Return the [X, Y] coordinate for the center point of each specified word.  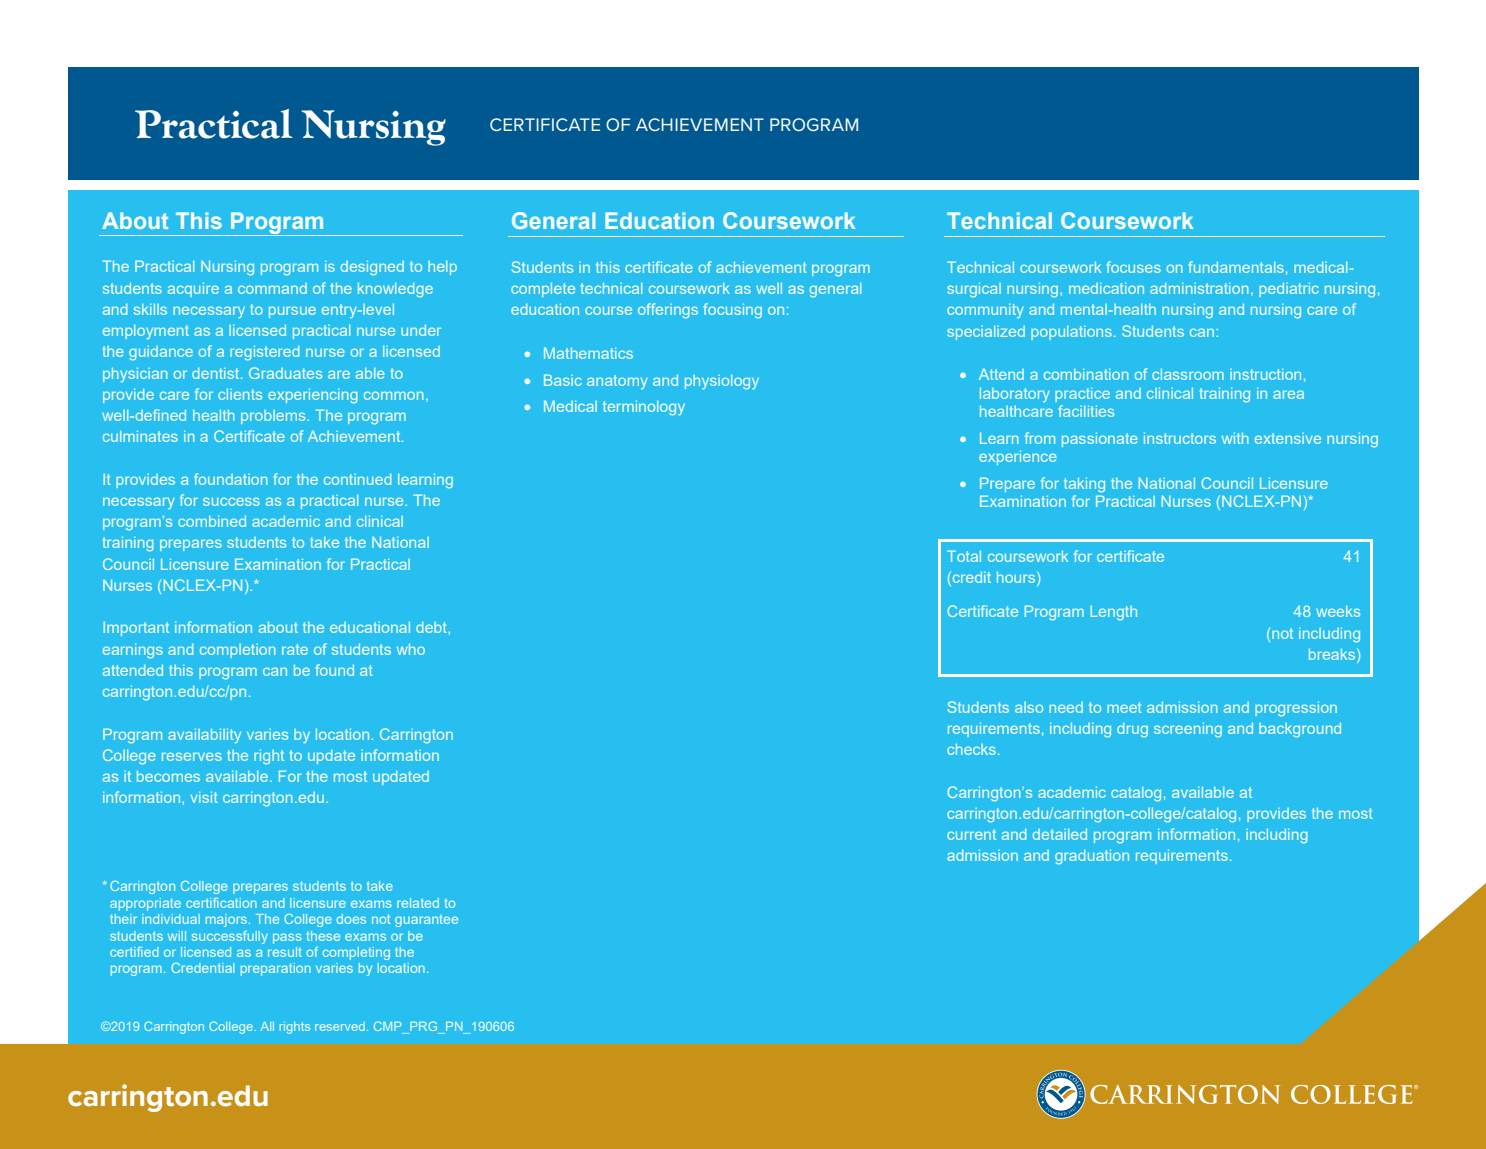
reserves [192, 756]
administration [1199, 288]
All [267, 1026]
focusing [732, 311]
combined [212, 521]
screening [1188, 730]
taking [1084, 485]
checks [971, 749]
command [272, 288]
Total [964, 556]
